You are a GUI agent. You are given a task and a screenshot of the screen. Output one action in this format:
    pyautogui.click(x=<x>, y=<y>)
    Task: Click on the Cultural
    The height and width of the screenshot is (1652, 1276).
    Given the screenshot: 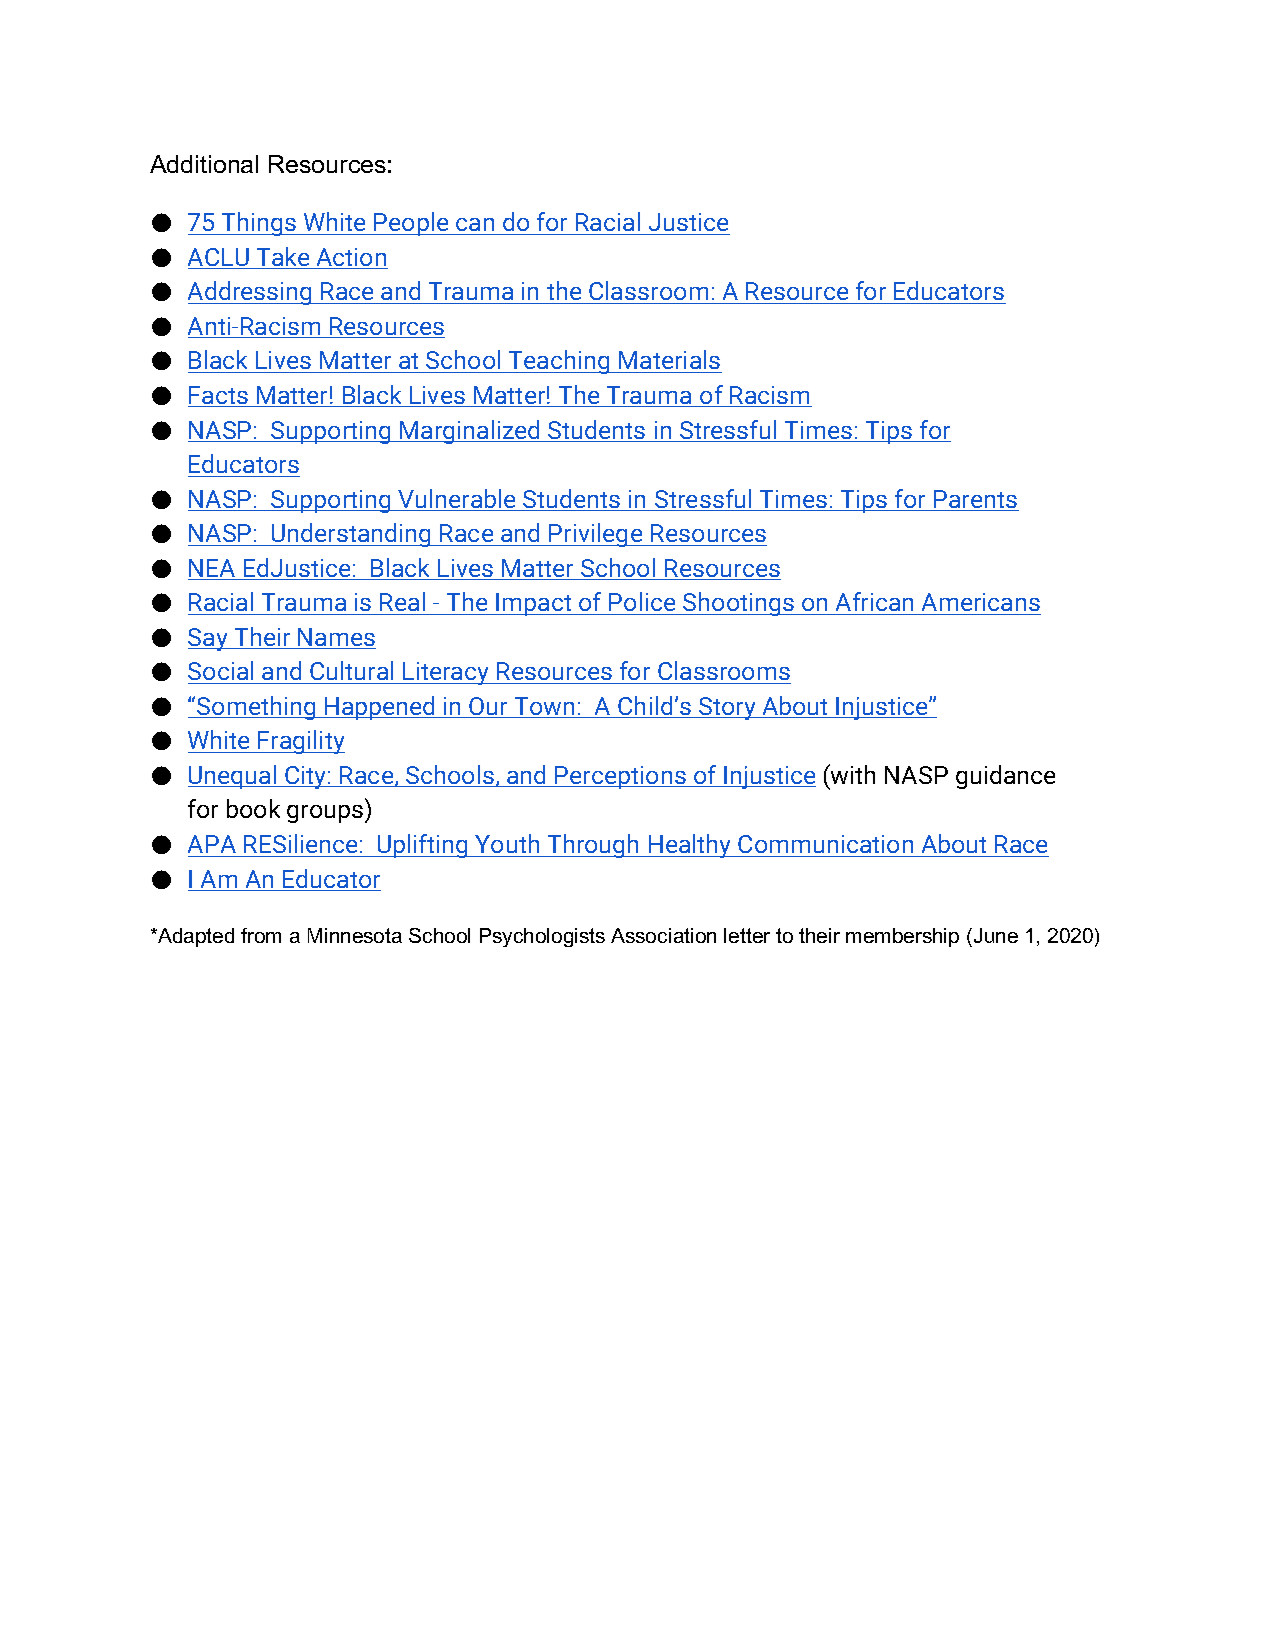 What is the action you would take?
    pyautogui.click(x=352, y=672)
